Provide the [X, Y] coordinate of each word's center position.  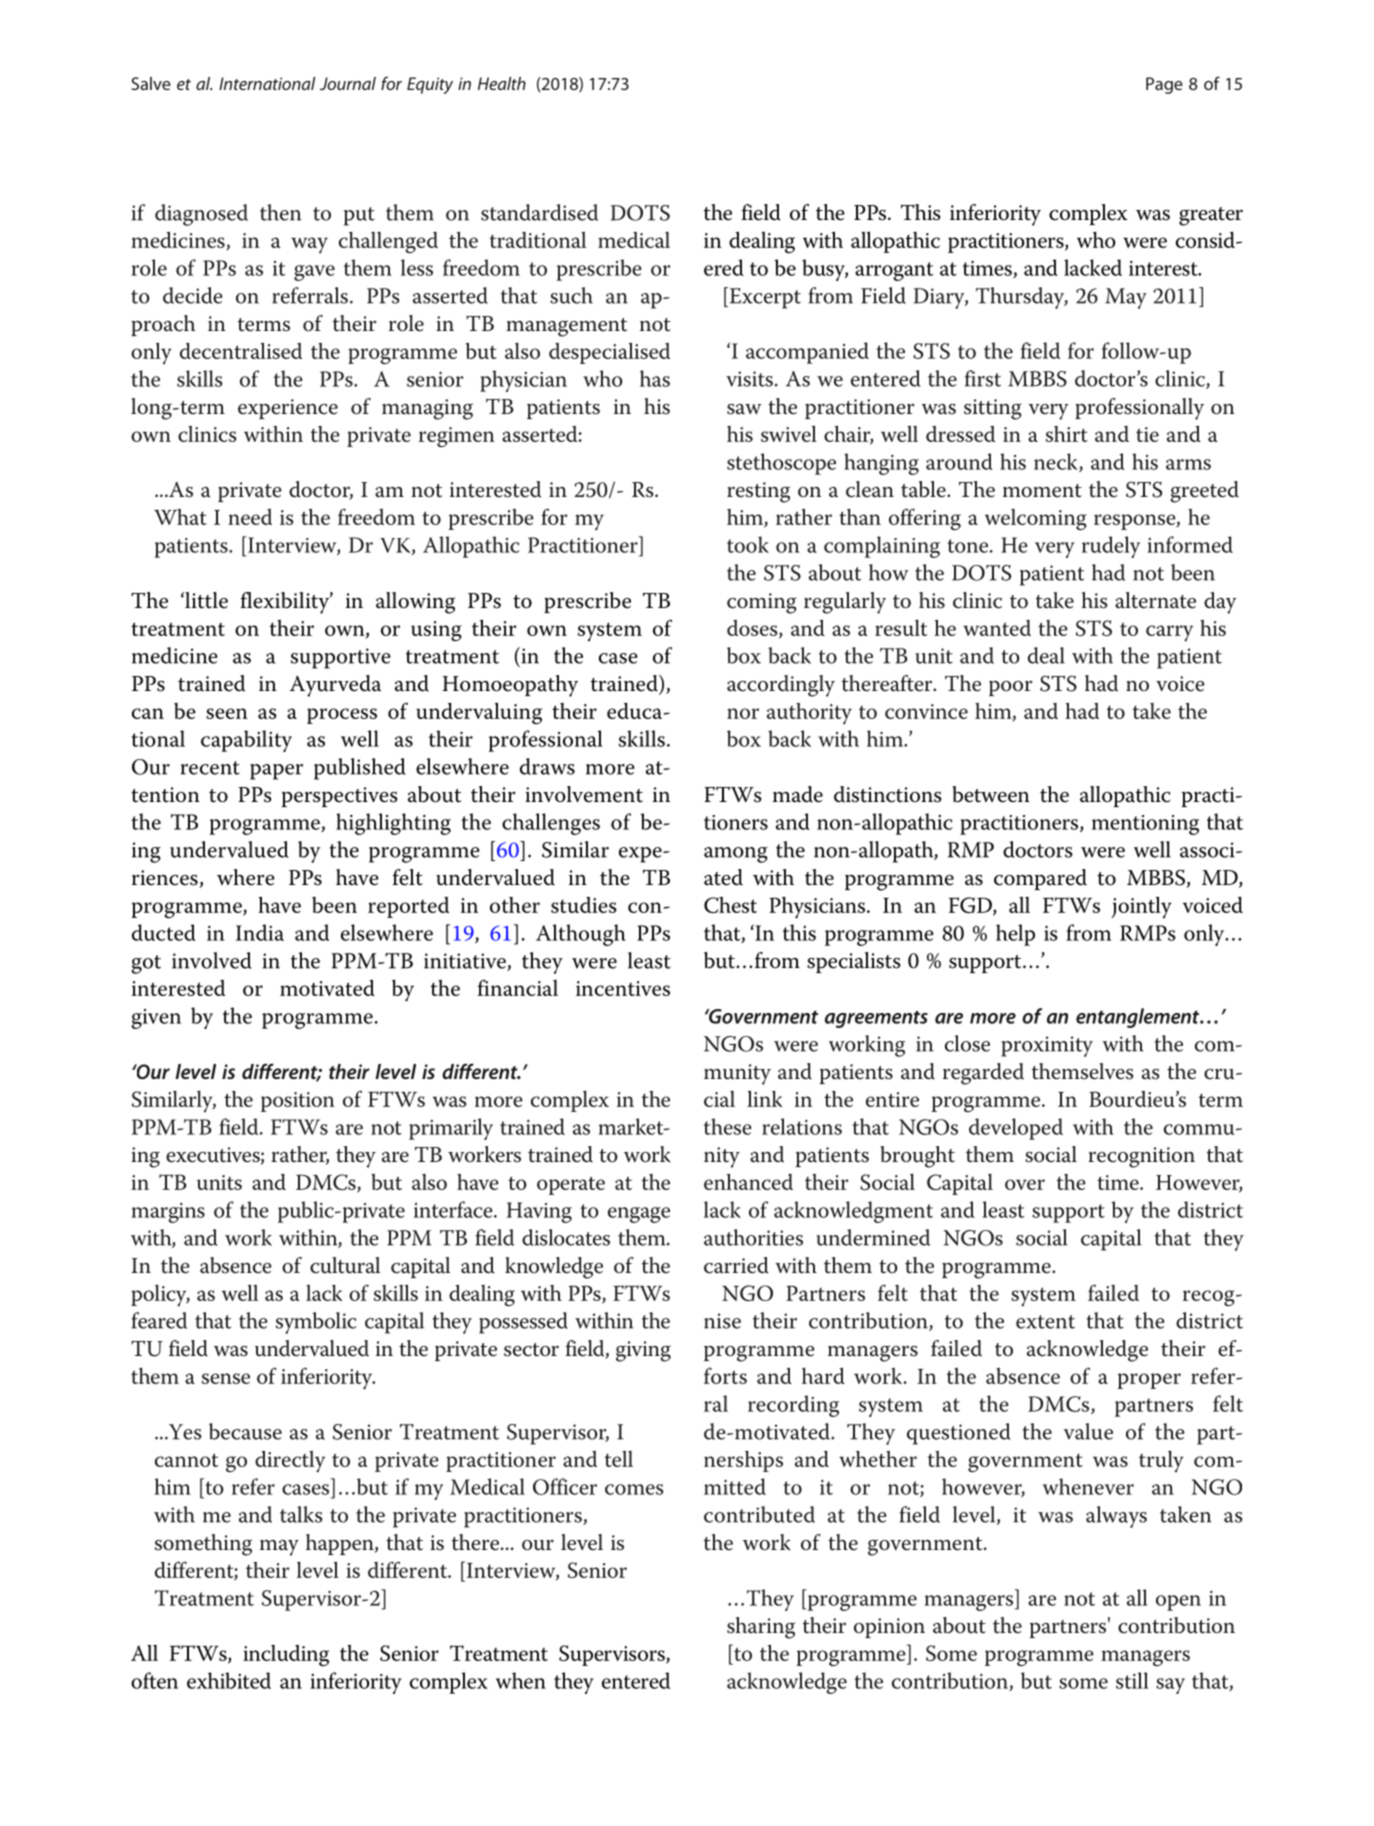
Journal [348, 83]
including [286, 1655]
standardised [539, 212]
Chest [730, 905]
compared [1040, 879]
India [260, 932]
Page [1164, 85]
